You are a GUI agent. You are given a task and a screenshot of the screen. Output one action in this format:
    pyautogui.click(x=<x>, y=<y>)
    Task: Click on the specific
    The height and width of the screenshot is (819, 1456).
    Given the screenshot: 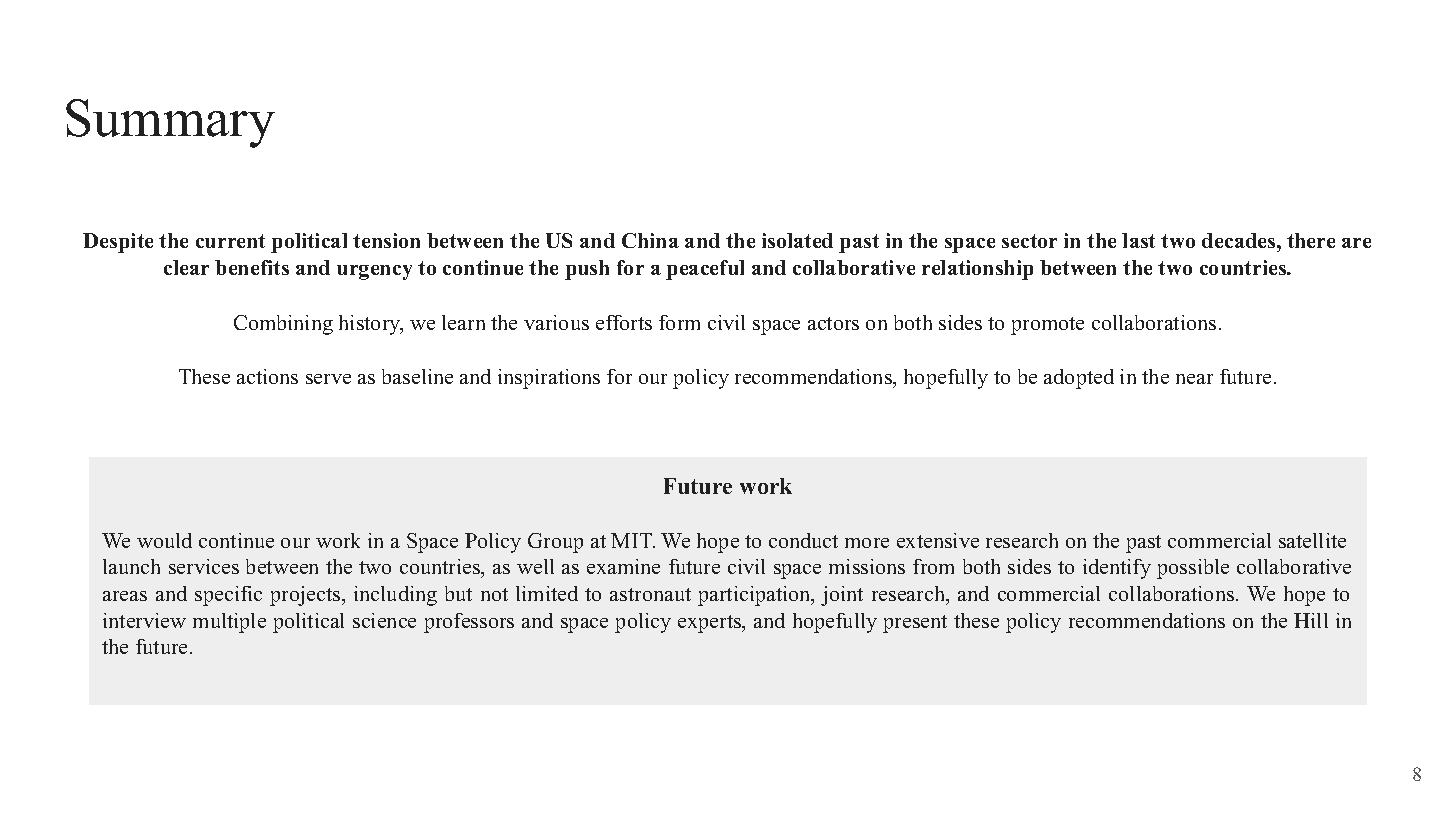 What is the action you would take?
    pyautogui.click(x=228, y=596)
